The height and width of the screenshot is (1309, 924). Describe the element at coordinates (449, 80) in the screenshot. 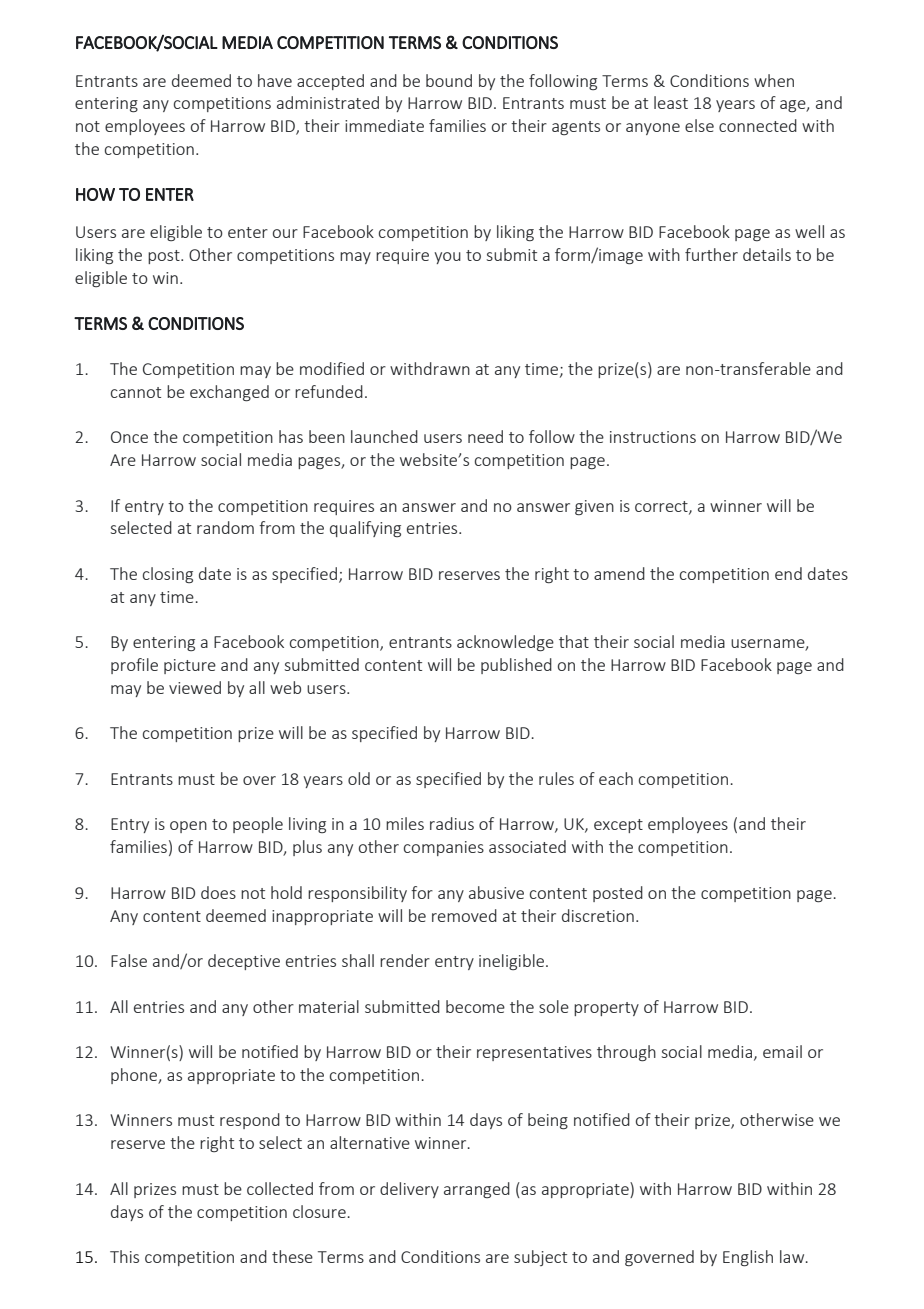

I see `bound` at that location.
